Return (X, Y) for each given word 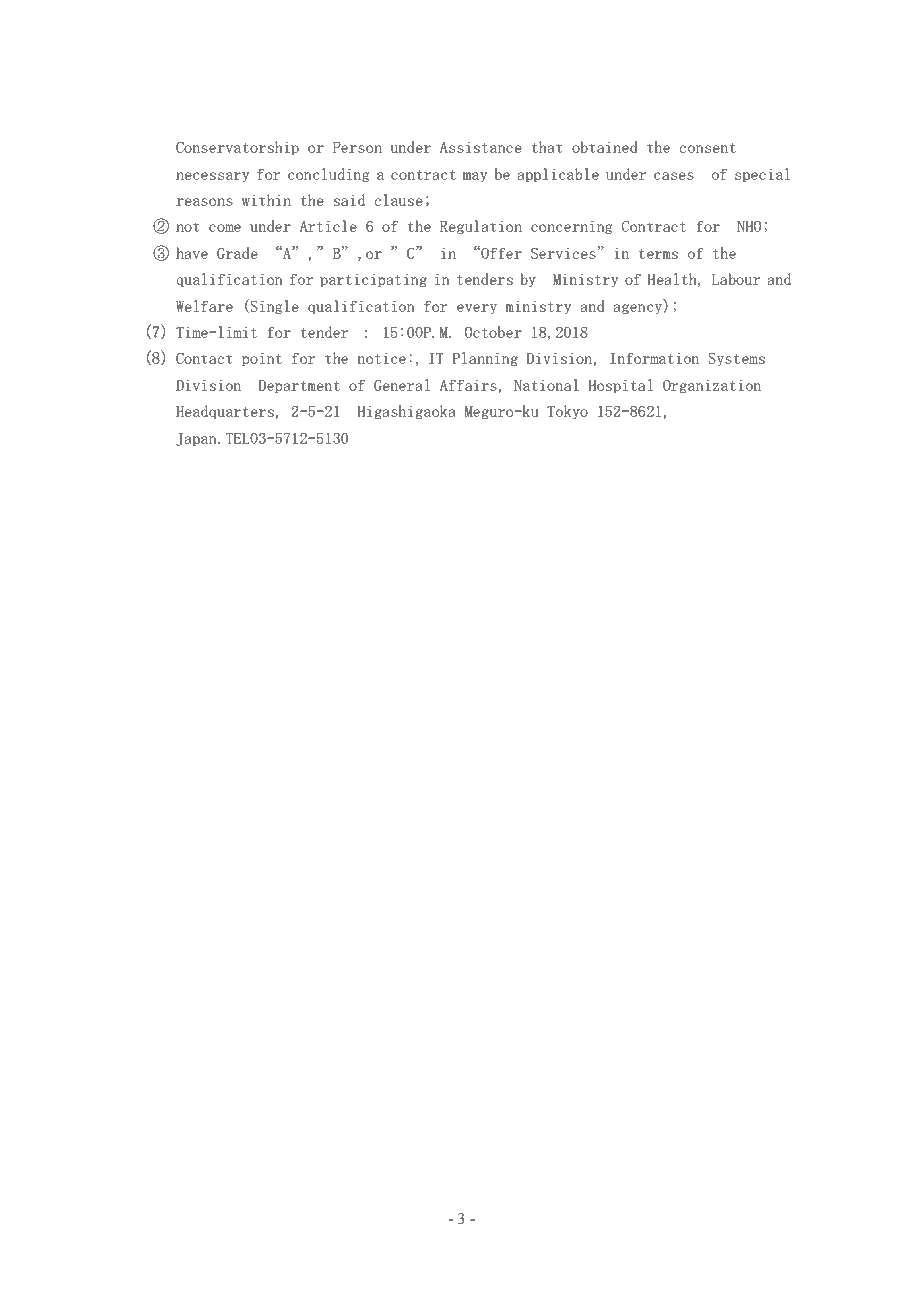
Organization (712, 386)
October (493, 332)
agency (639, 309)
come (225, 228)
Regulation (481, 227)
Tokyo (567, 412)
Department (299, 386)
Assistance (481, 147)
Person (357, 147)
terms (658, 254)
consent (708, 148)
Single (273, 306)
